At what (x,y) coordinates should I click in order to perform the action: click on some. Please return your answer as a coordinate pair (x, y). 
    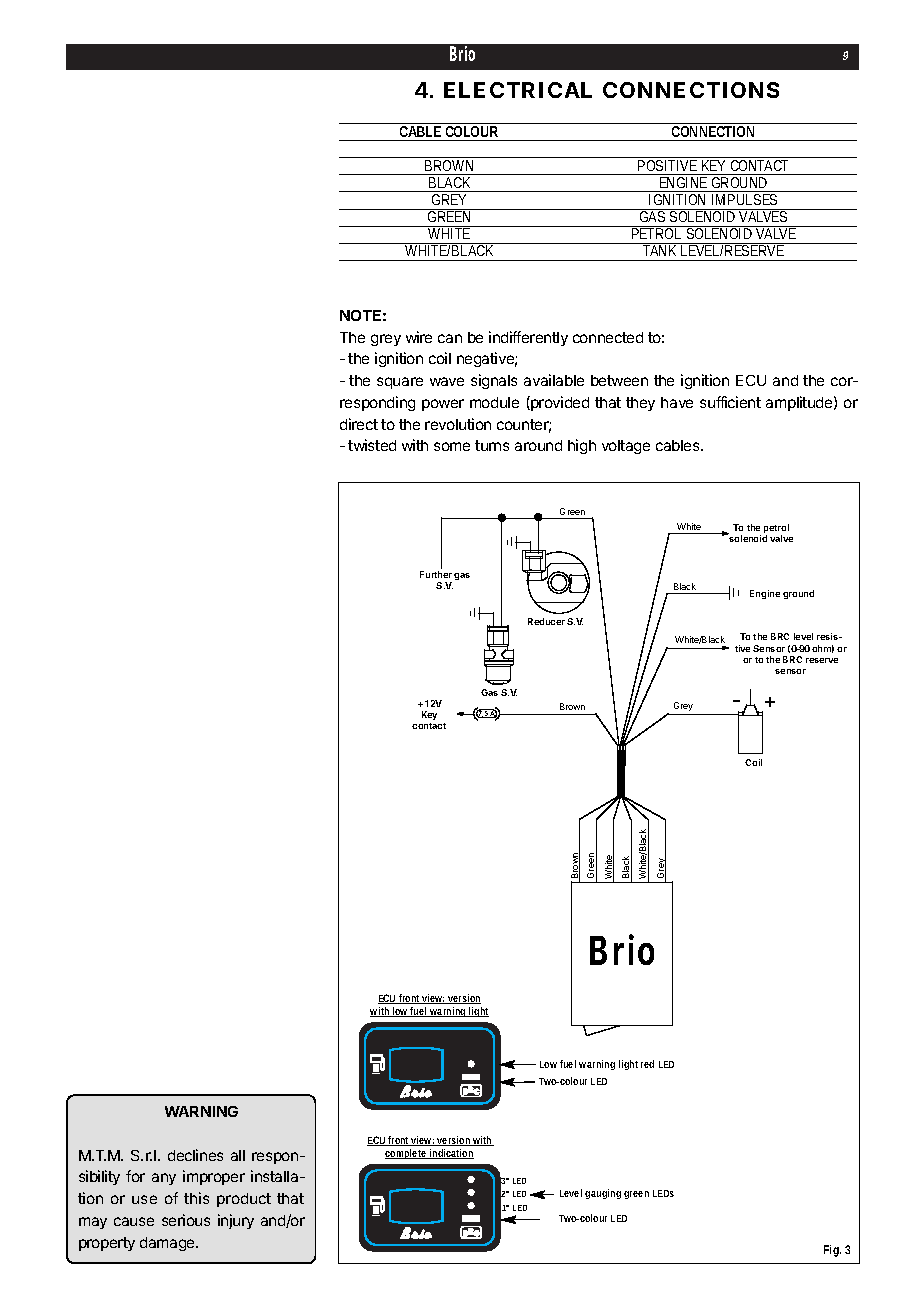
    Looking at the image, I should click on (452, 446).
